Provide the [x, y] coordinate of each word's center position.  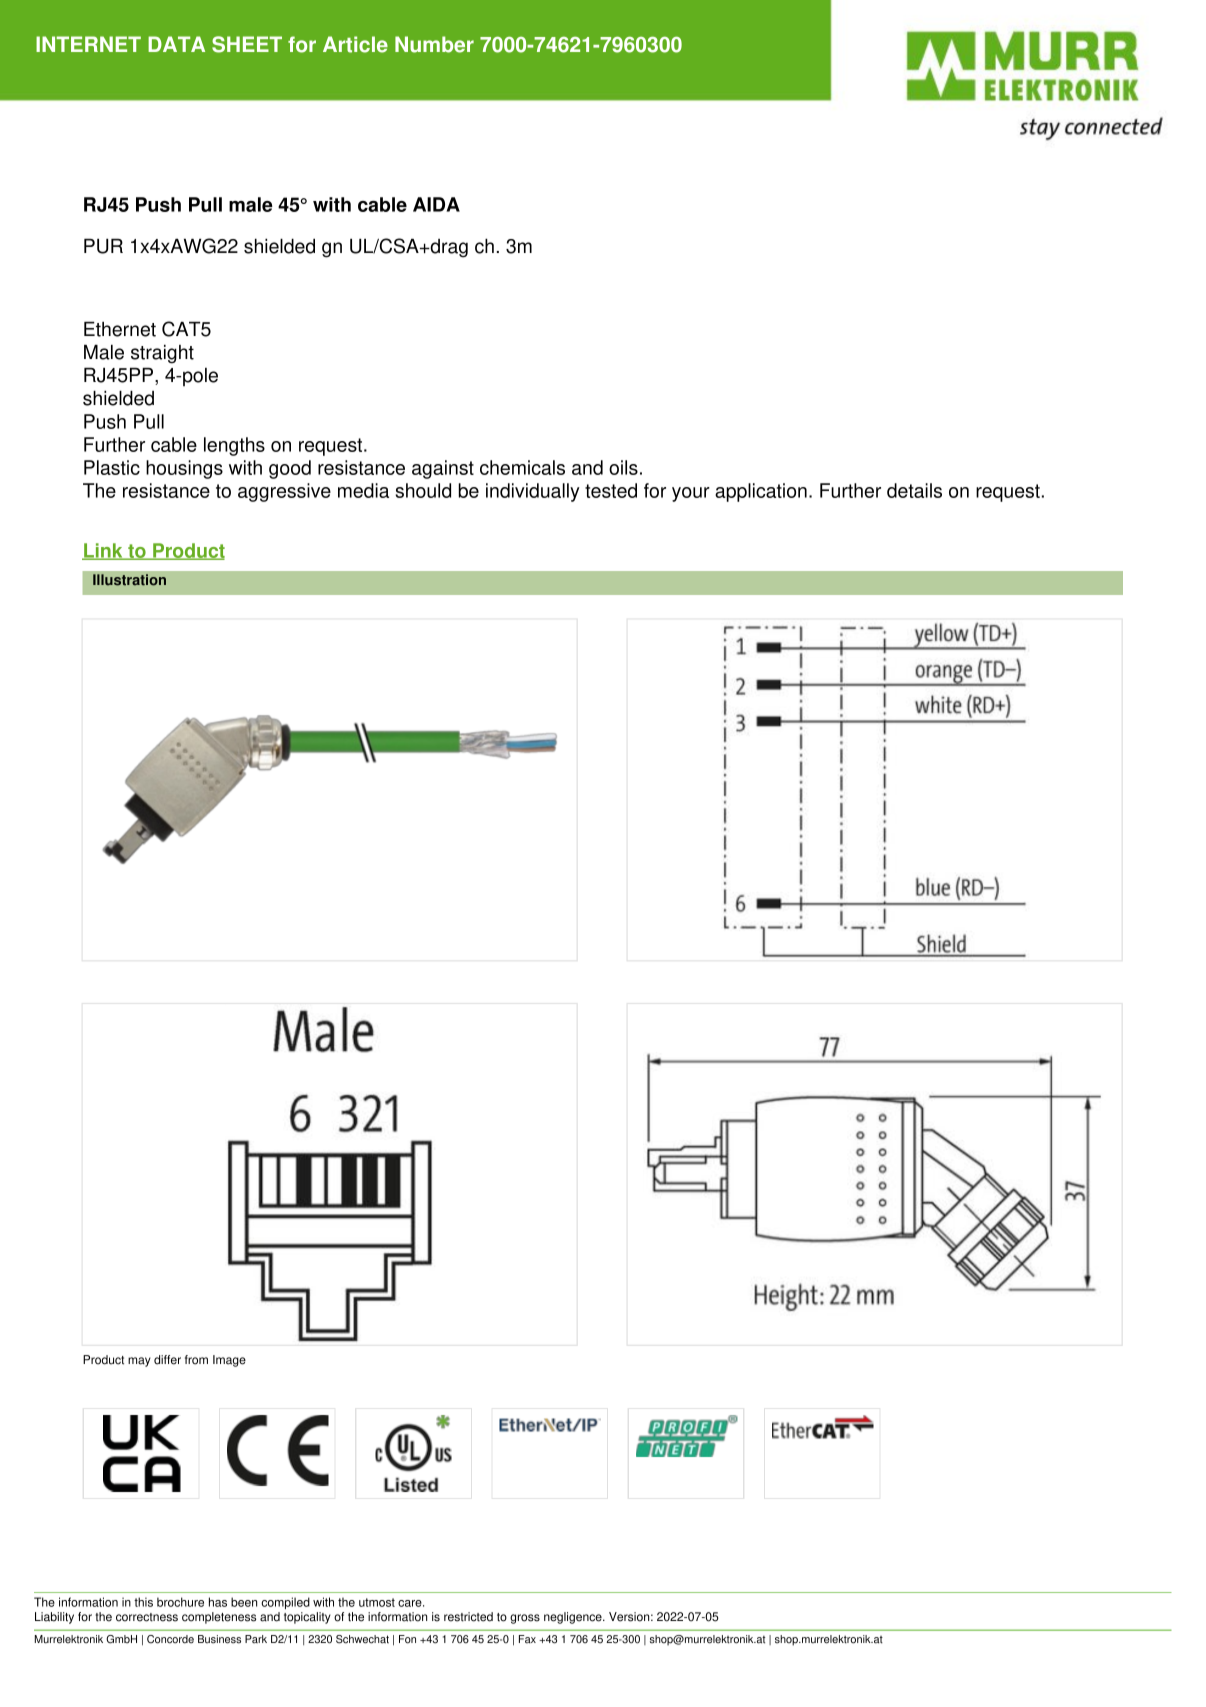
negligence [574, 1618]
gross [525, 1619]
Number [434, 44]
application [761, 492]
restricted [468, 1617]
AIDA [436, 204]
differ [167, 1360]
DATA [176, 44]
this [143, 1602]
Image [229, 1361]
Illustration [129, 580]
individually [533, 492]
